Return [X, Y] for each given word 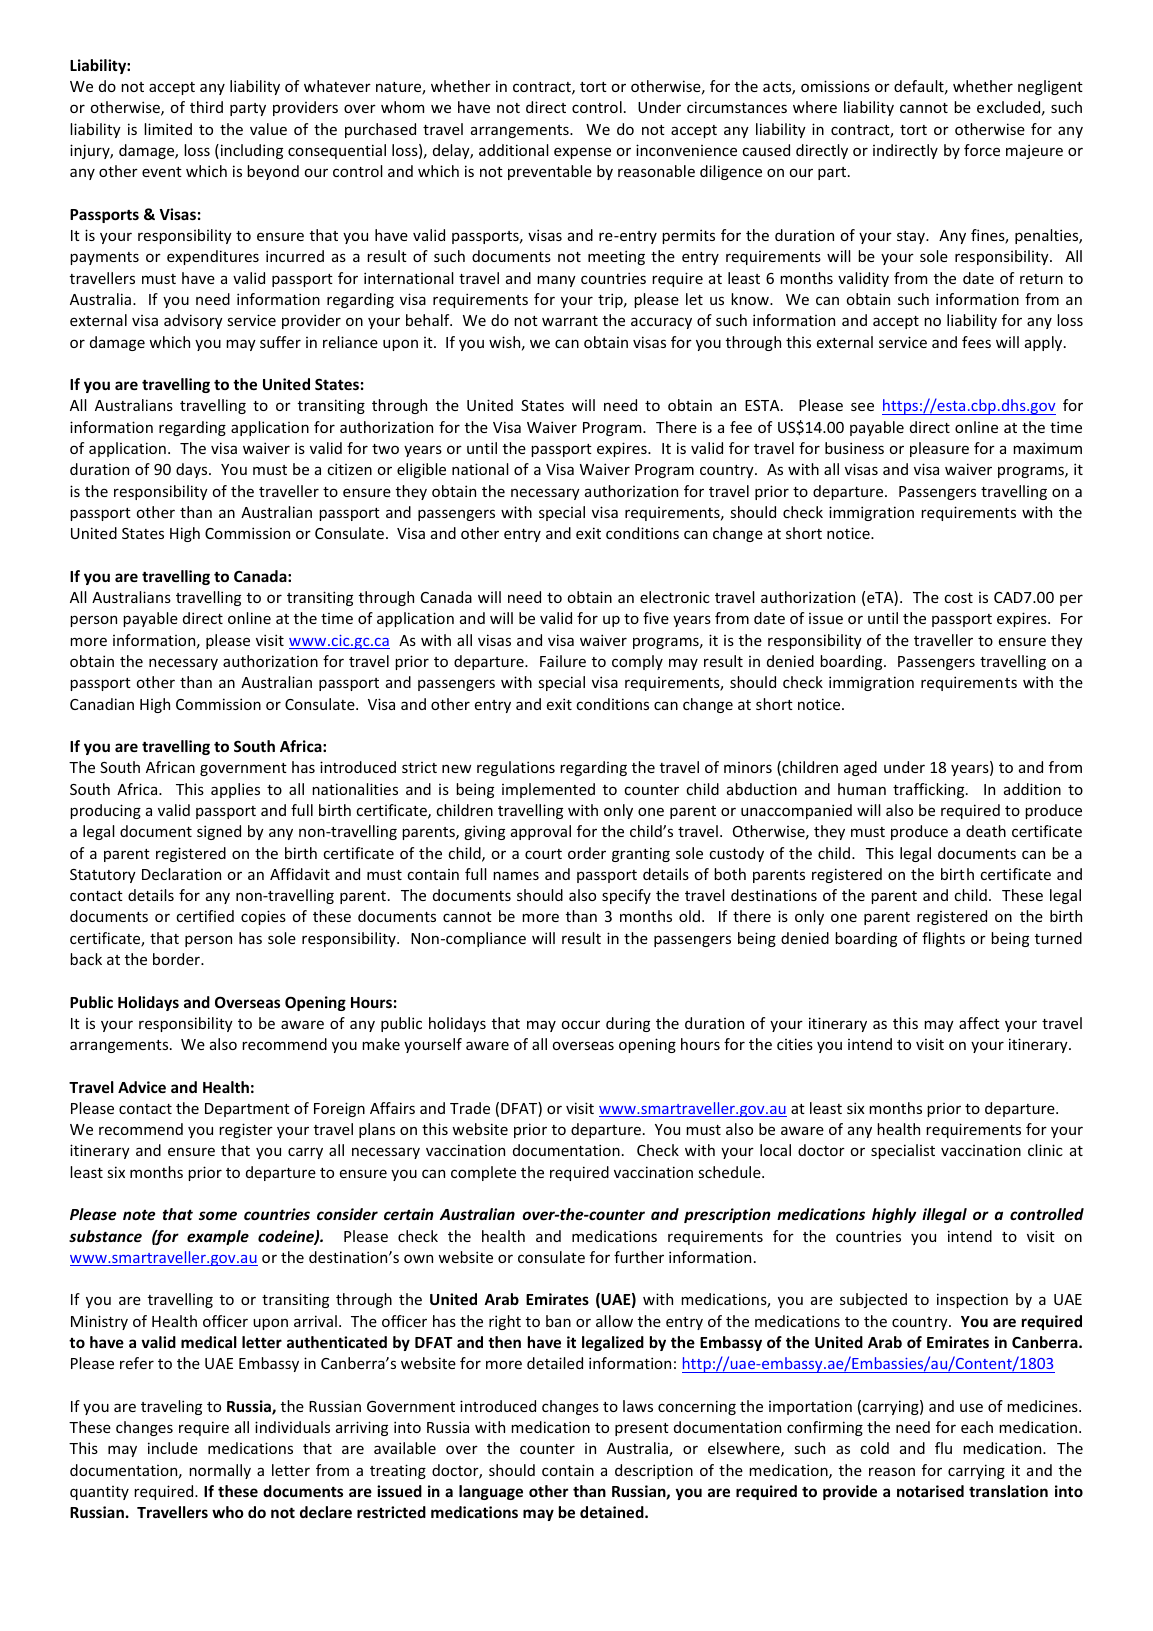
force [982, 150]
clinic [1045, 1150]
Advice [142, 1087]
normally [220, 1471]
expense [582, 153]
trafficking [930, 790]
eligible [421, 470]
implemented [548, 790]
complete [483, 1173]
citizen [349, 469]
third [206, 107]
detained [613, 1512]
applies [235, 790]
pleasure [939, 449]
